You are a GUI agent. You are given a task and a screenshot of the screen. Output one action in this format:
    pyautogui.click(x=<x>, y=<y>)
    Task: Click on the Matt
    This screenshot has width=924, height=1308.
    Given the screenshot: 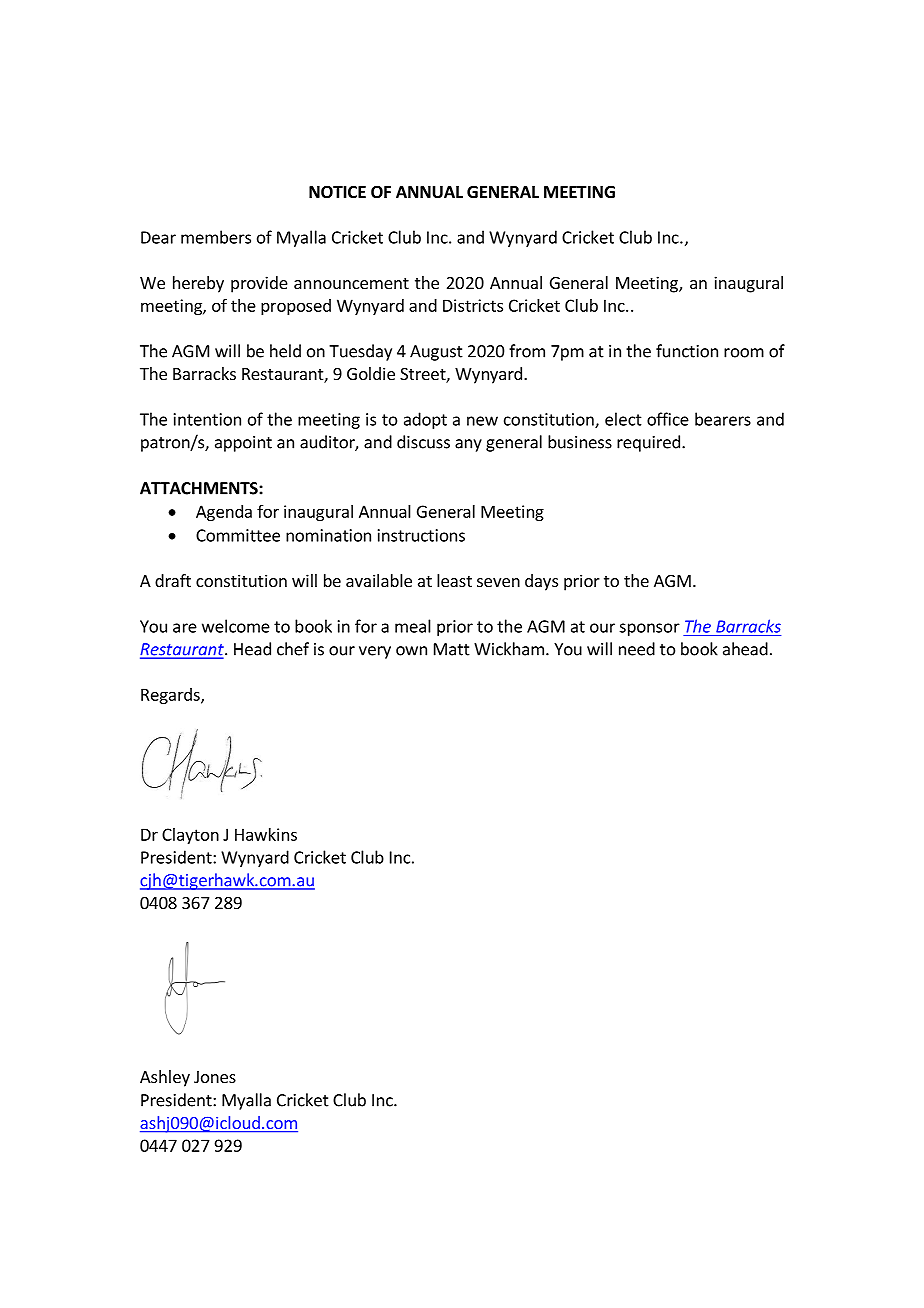 What is the action you would take?
    pyautogui.click(x=452, y=649)
